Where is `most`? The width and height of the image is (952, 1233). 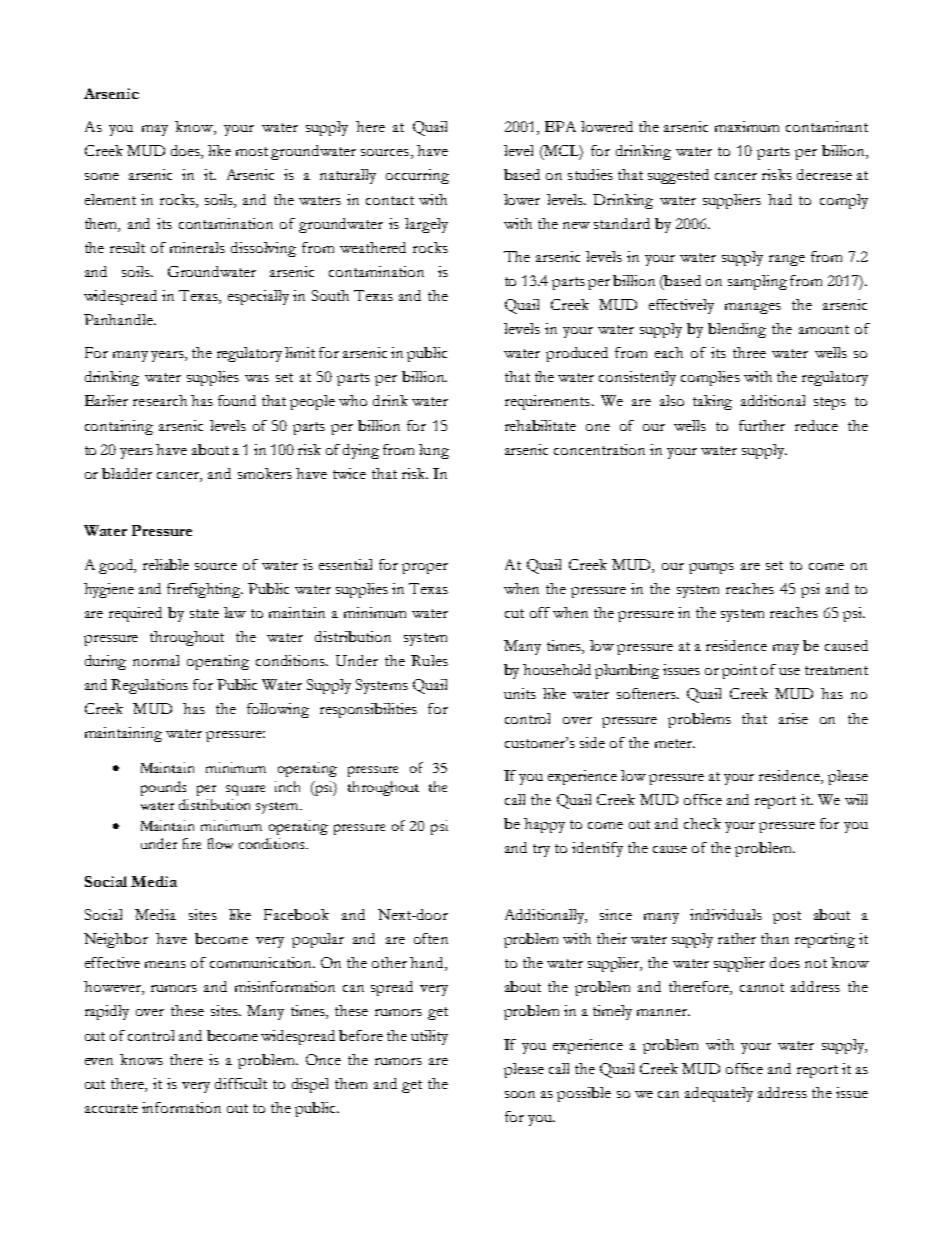
most is located at coordinates (252, 151).
